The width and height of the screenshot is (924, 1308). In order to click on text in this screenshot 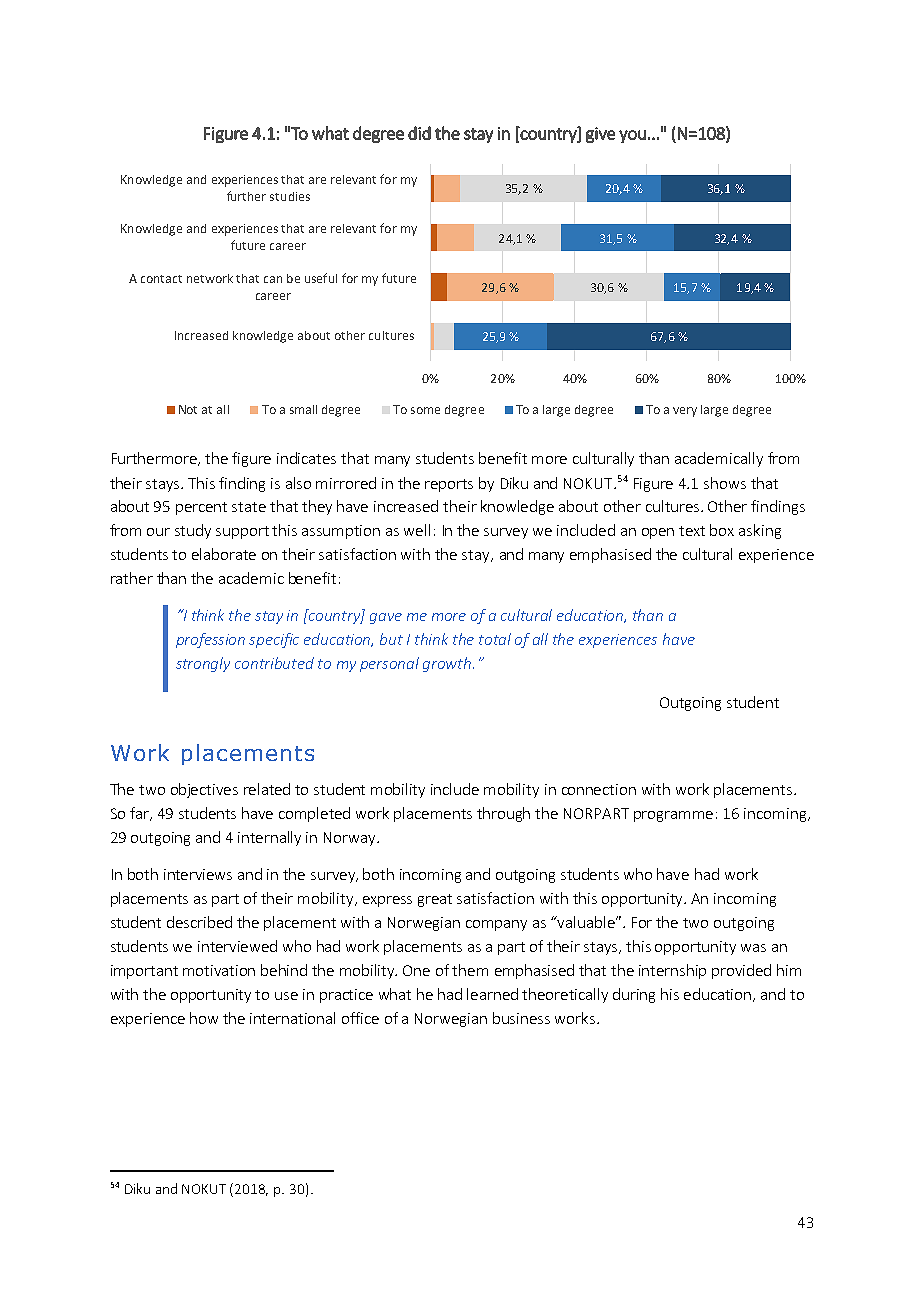, I will do `click(692, 531)`.
